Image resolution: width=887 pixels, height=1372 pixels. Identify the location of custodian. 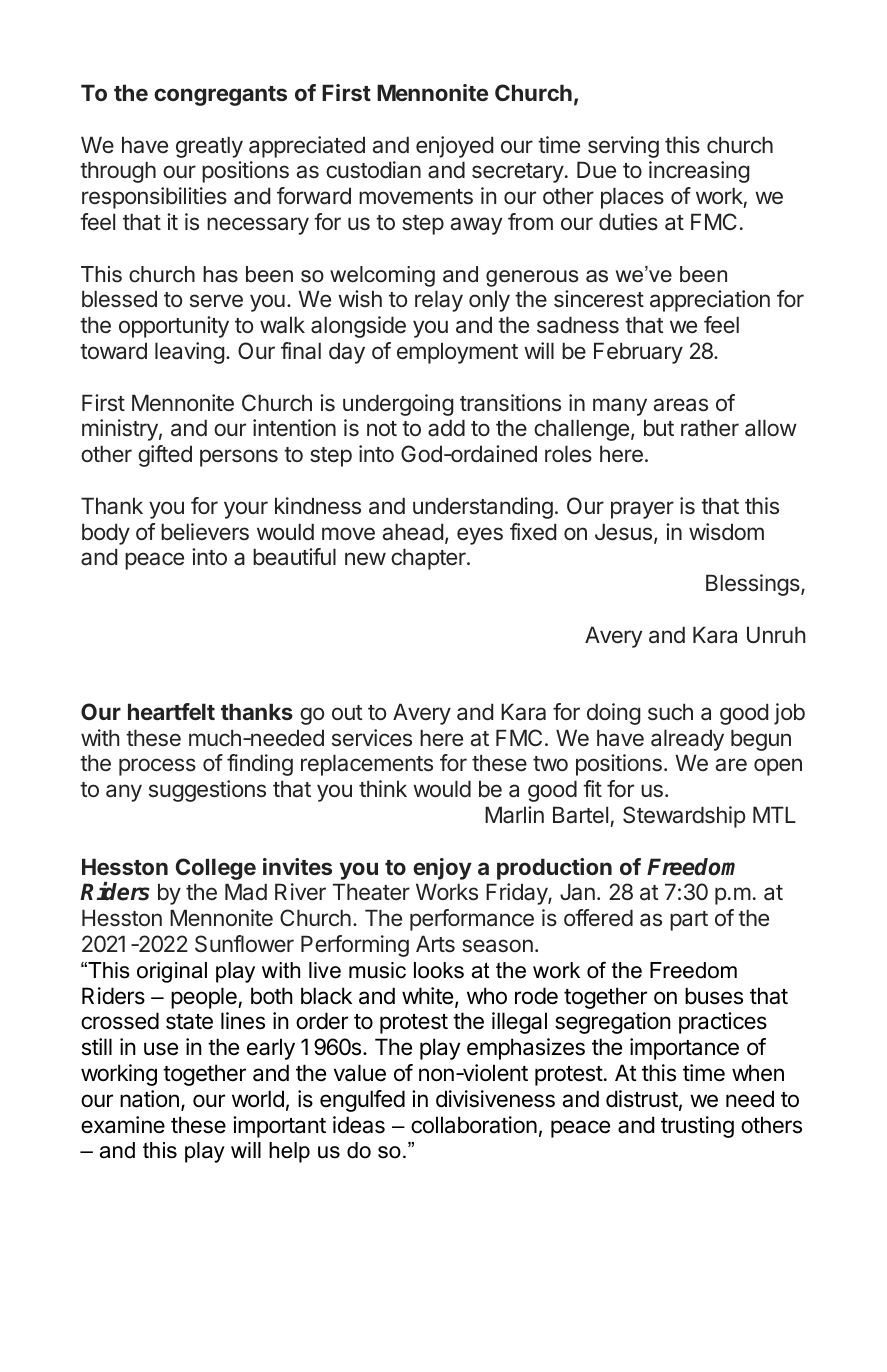
(373, 170).
